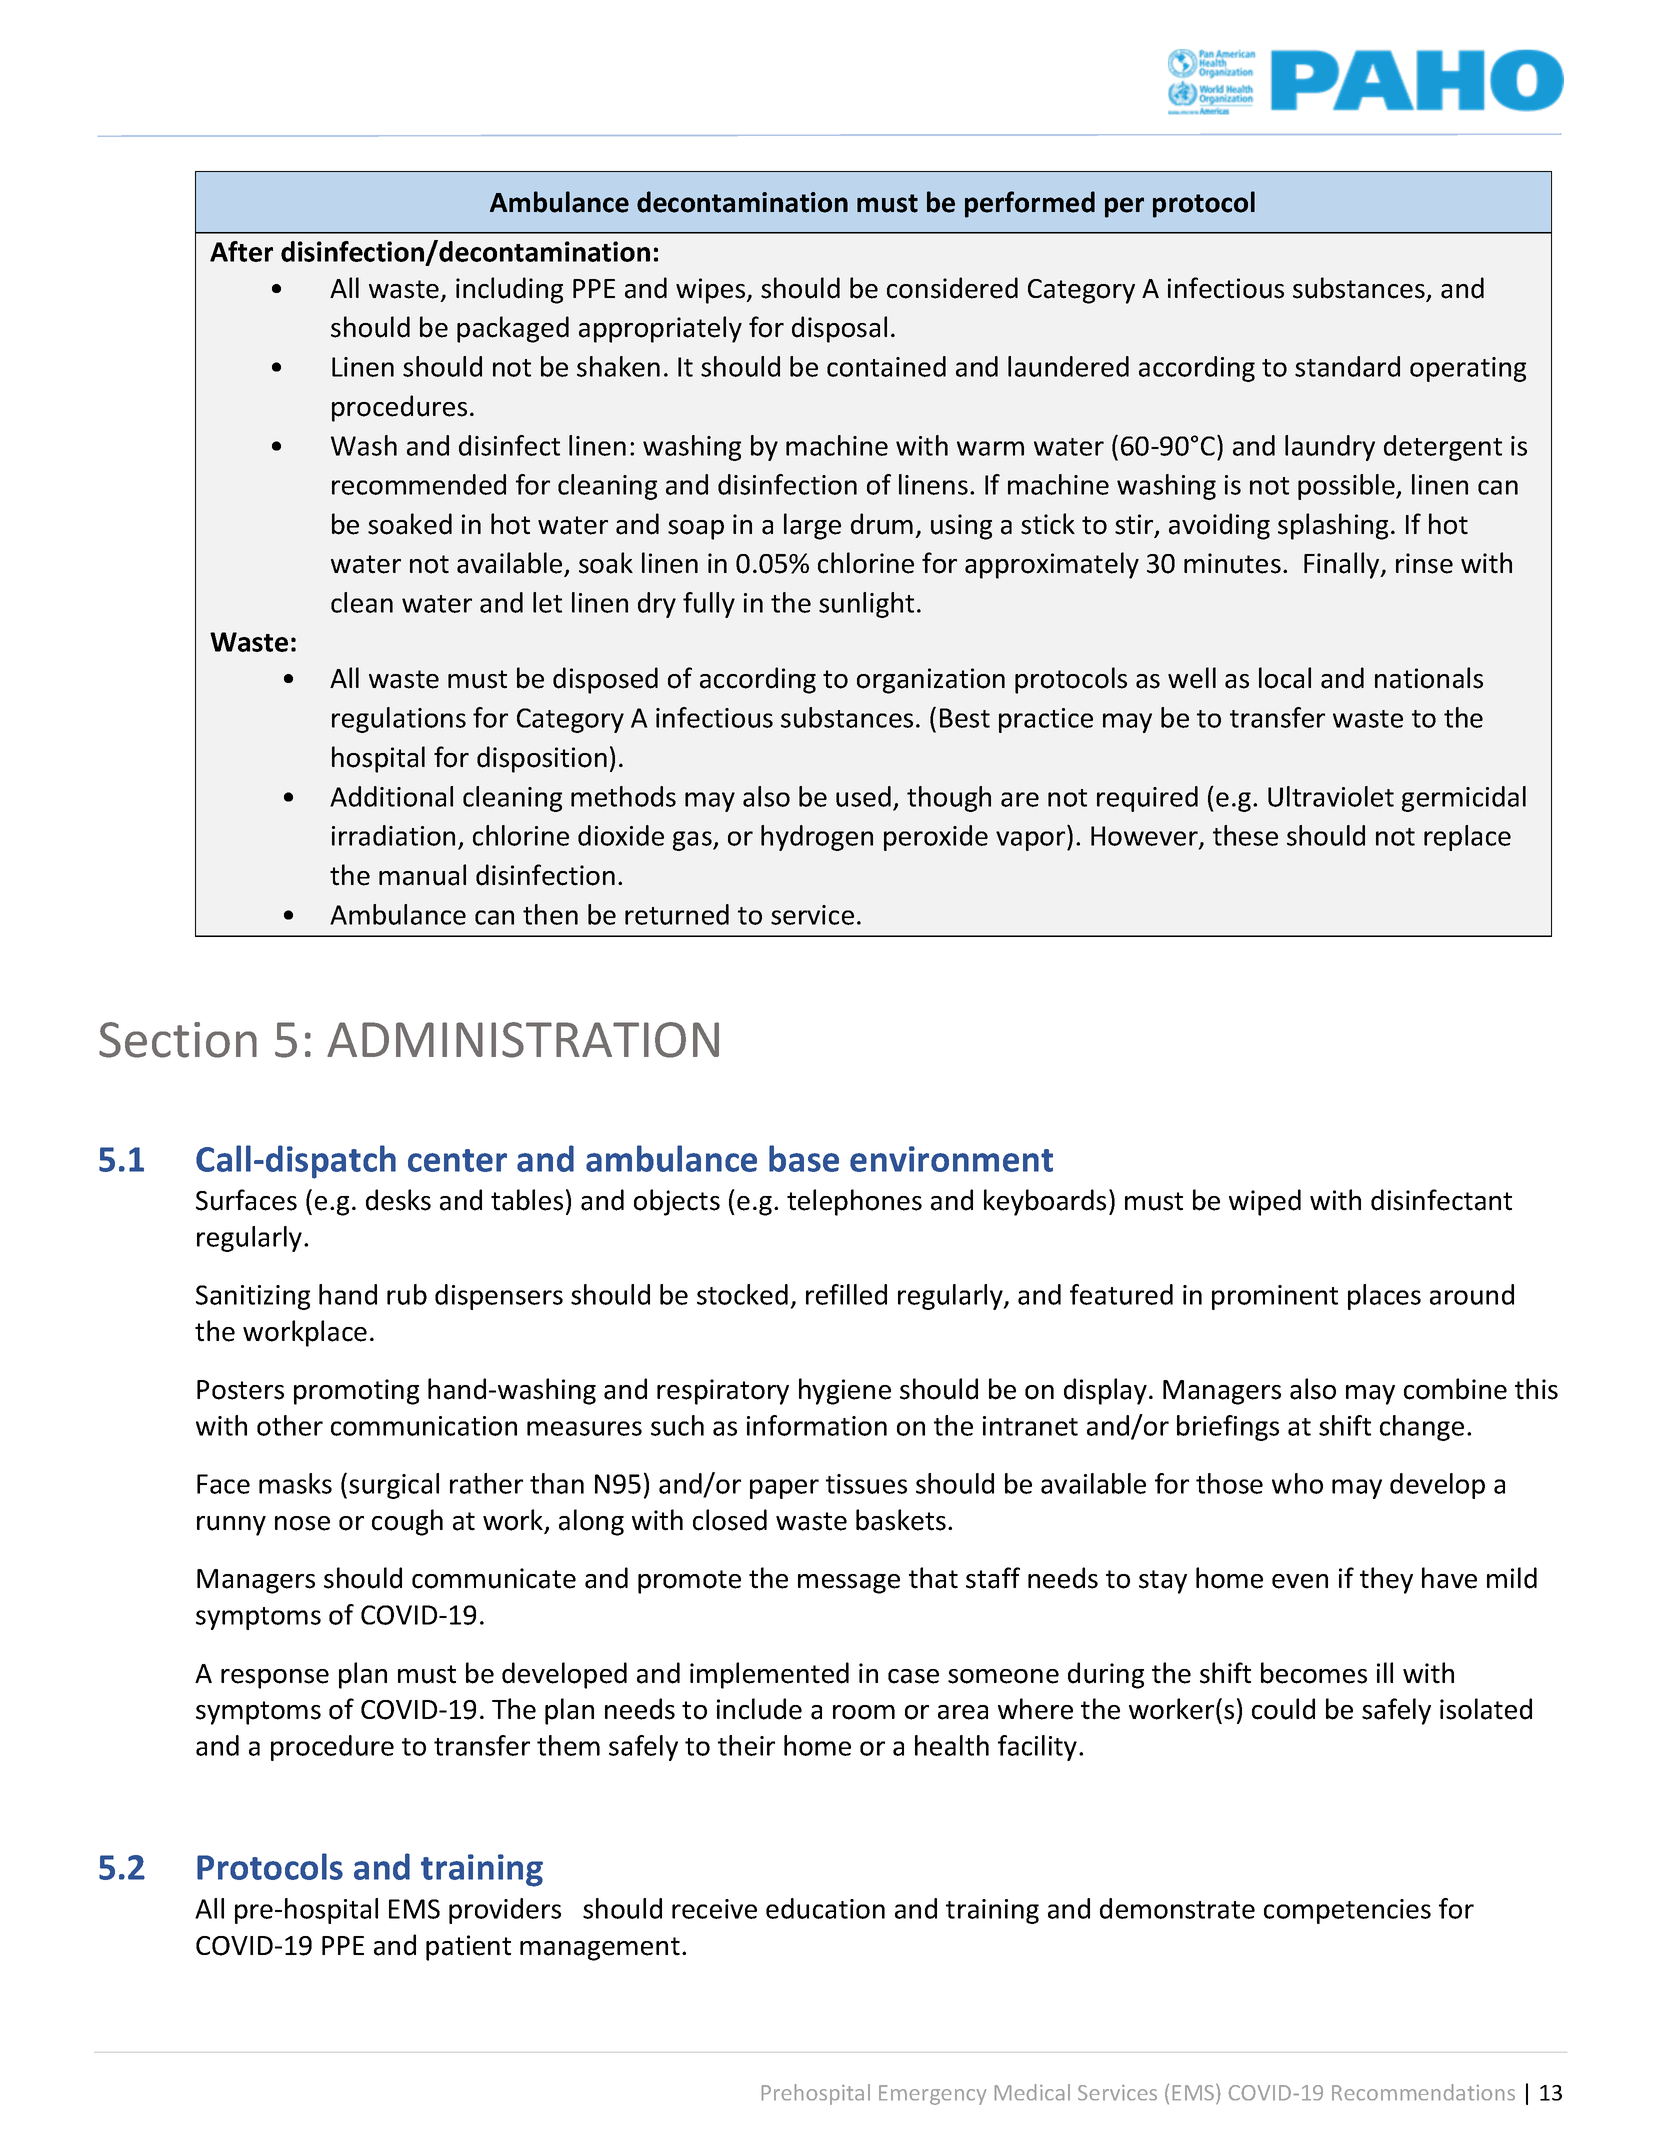  What do you see at coordinates (241, 251) in the image?
I see `After` at bounding box center [241, 251].
